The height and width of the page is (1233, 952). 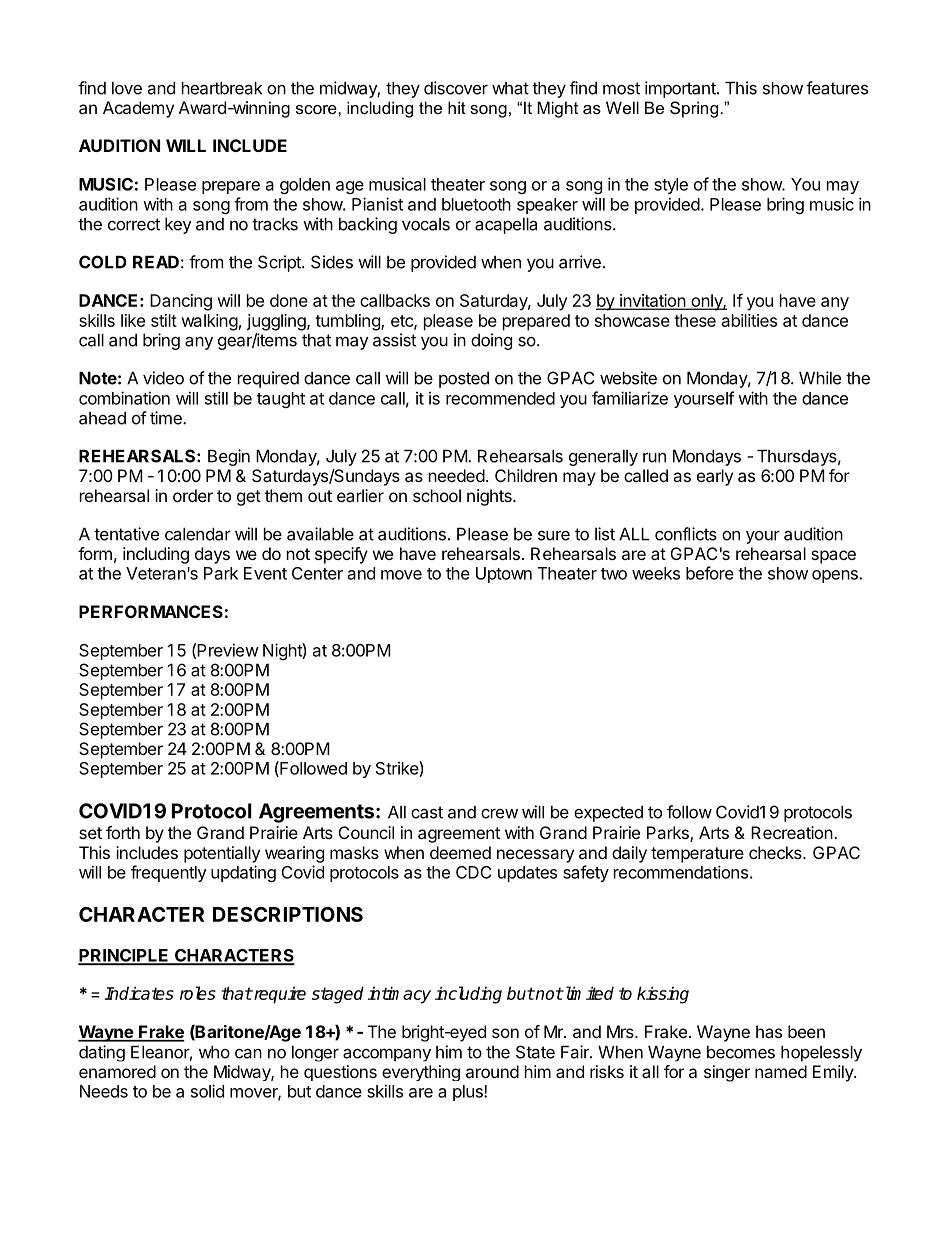 I want to click on forth, so click(x=123, y=832).
